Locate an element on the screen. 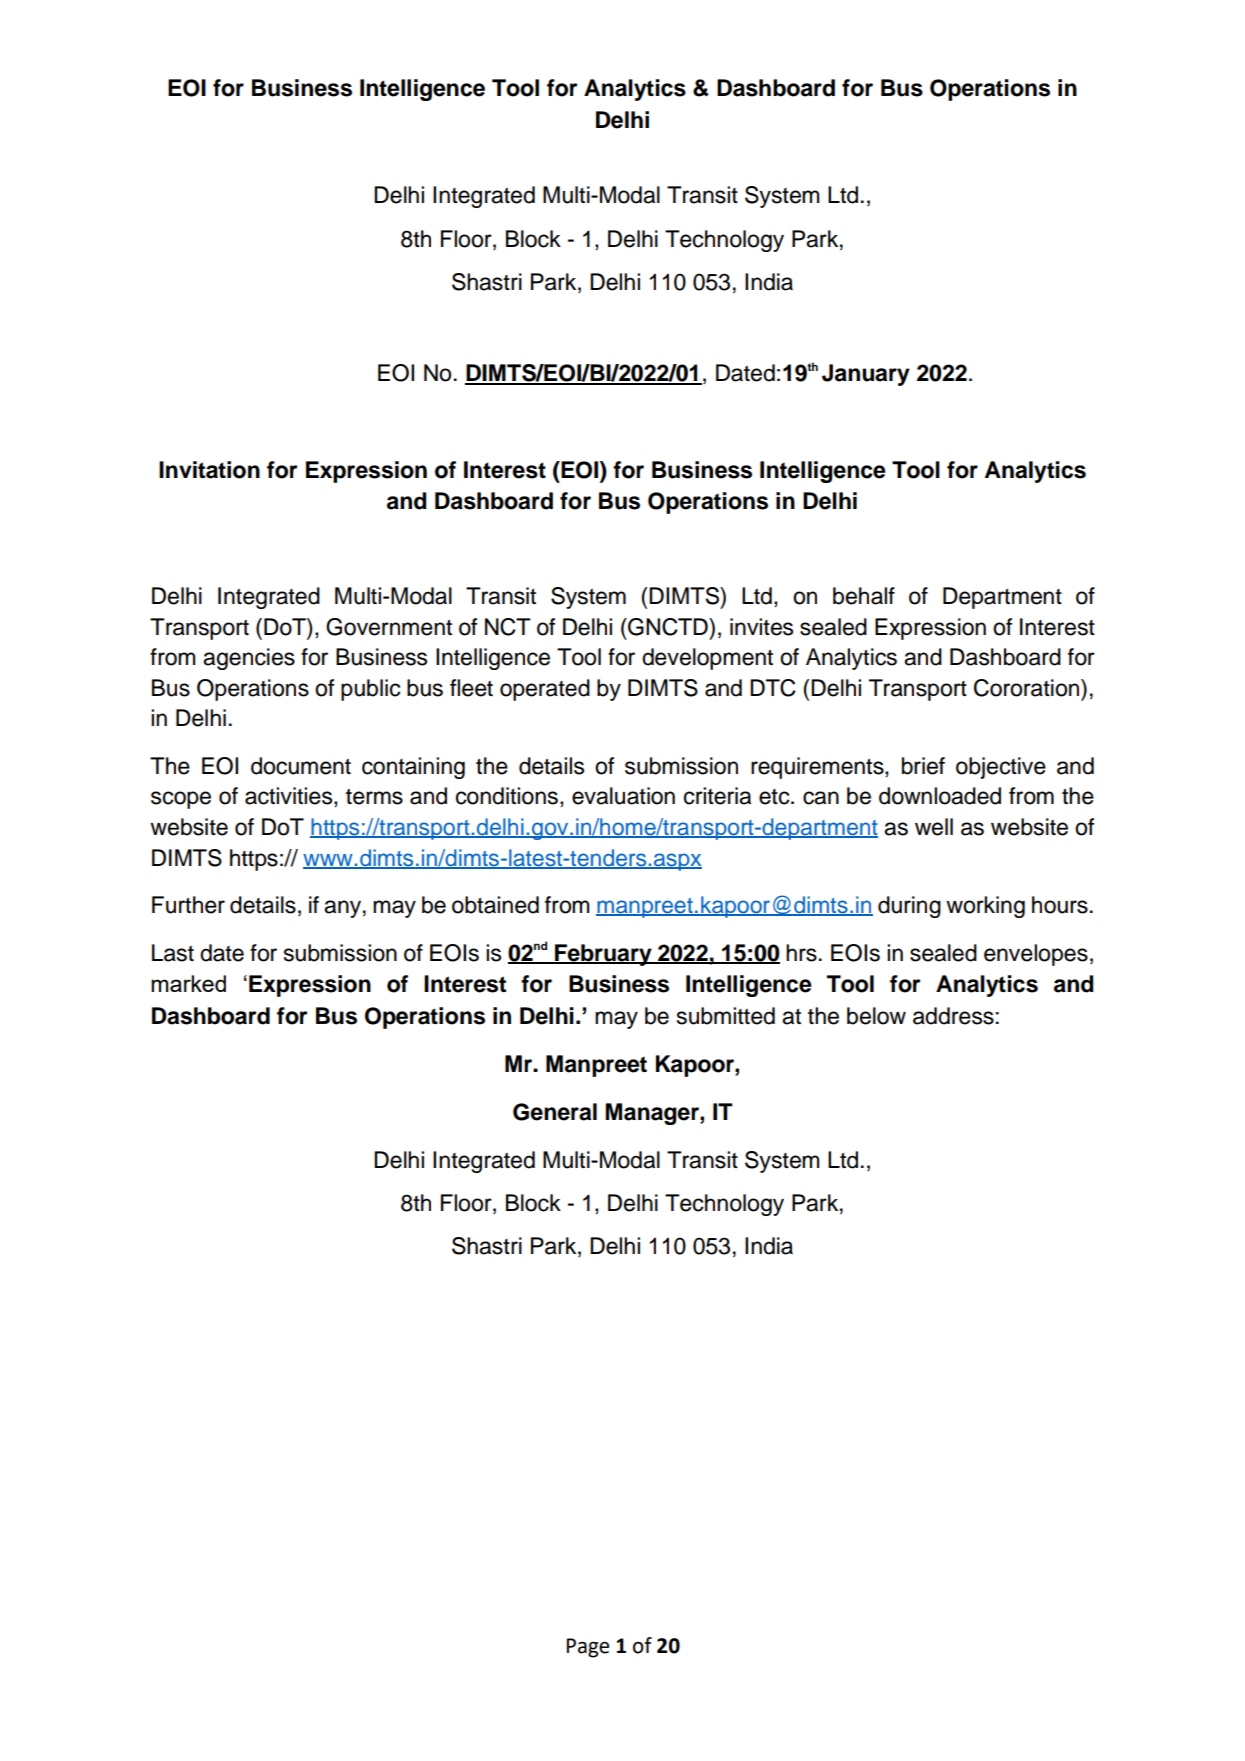  Further is located at coordinates (188, 905).
